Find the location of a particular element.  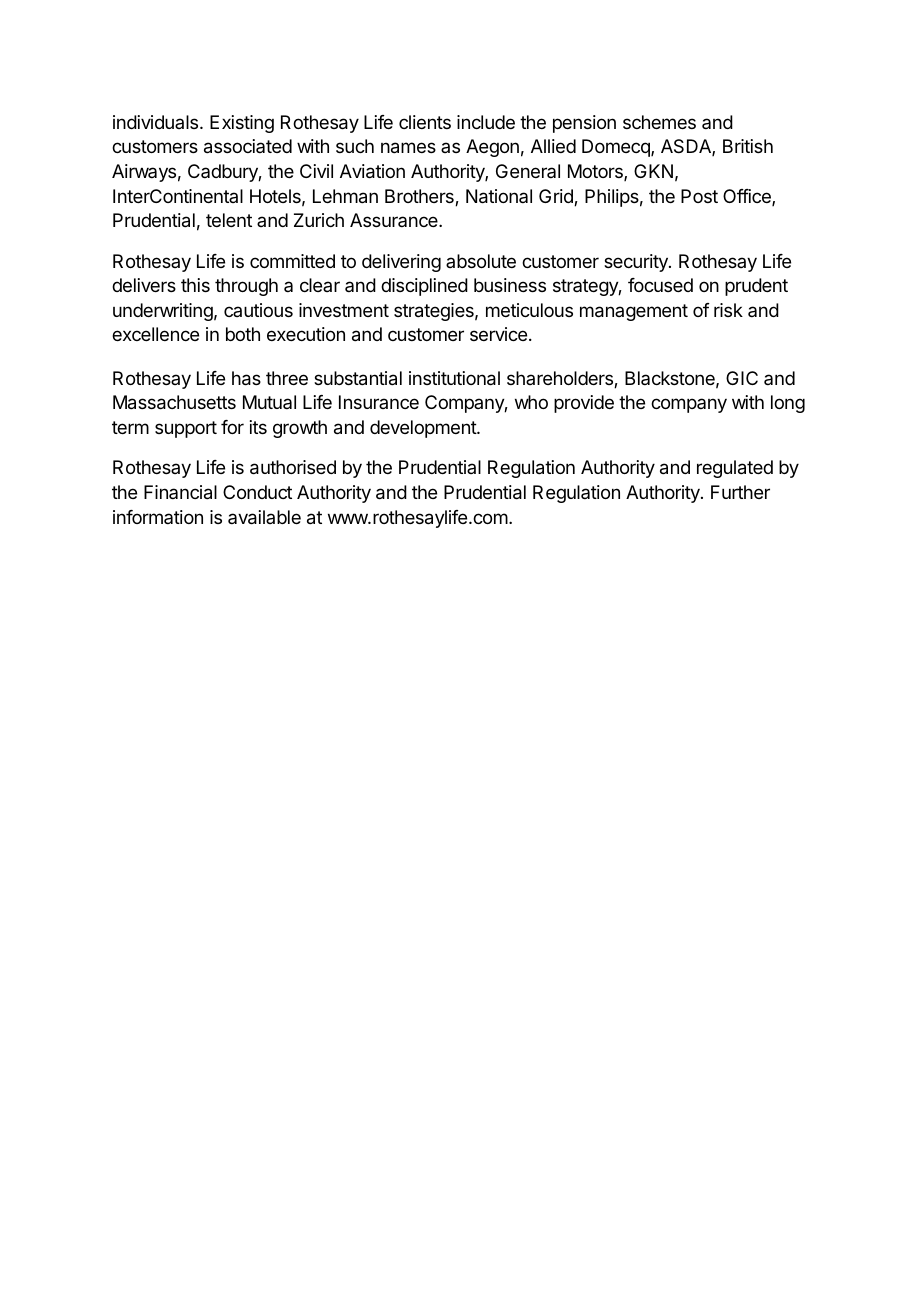

British is located at coordinates (748, 146).
